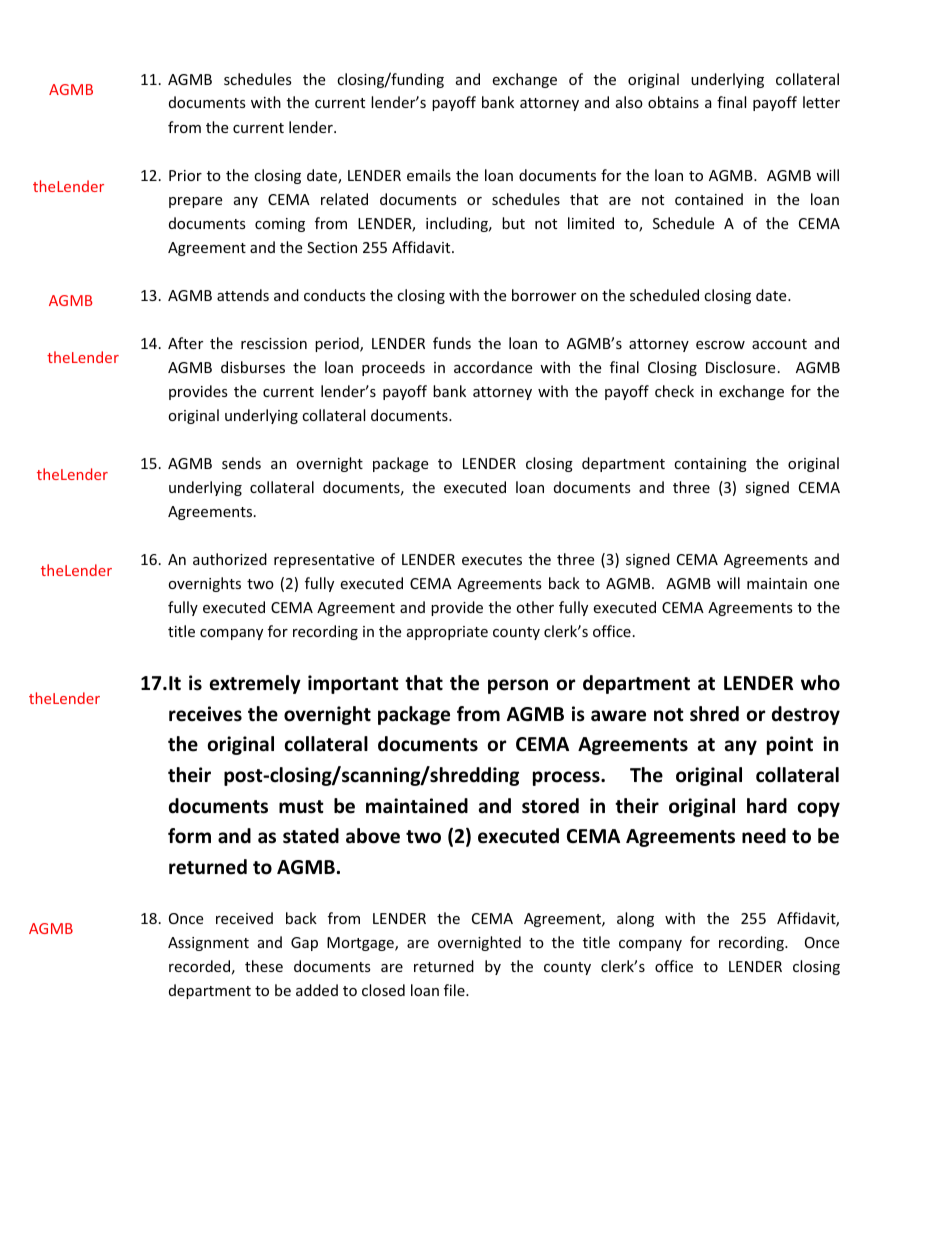  Describe the element at coordinates (790, 745) in the image. I see `point` at that location.
